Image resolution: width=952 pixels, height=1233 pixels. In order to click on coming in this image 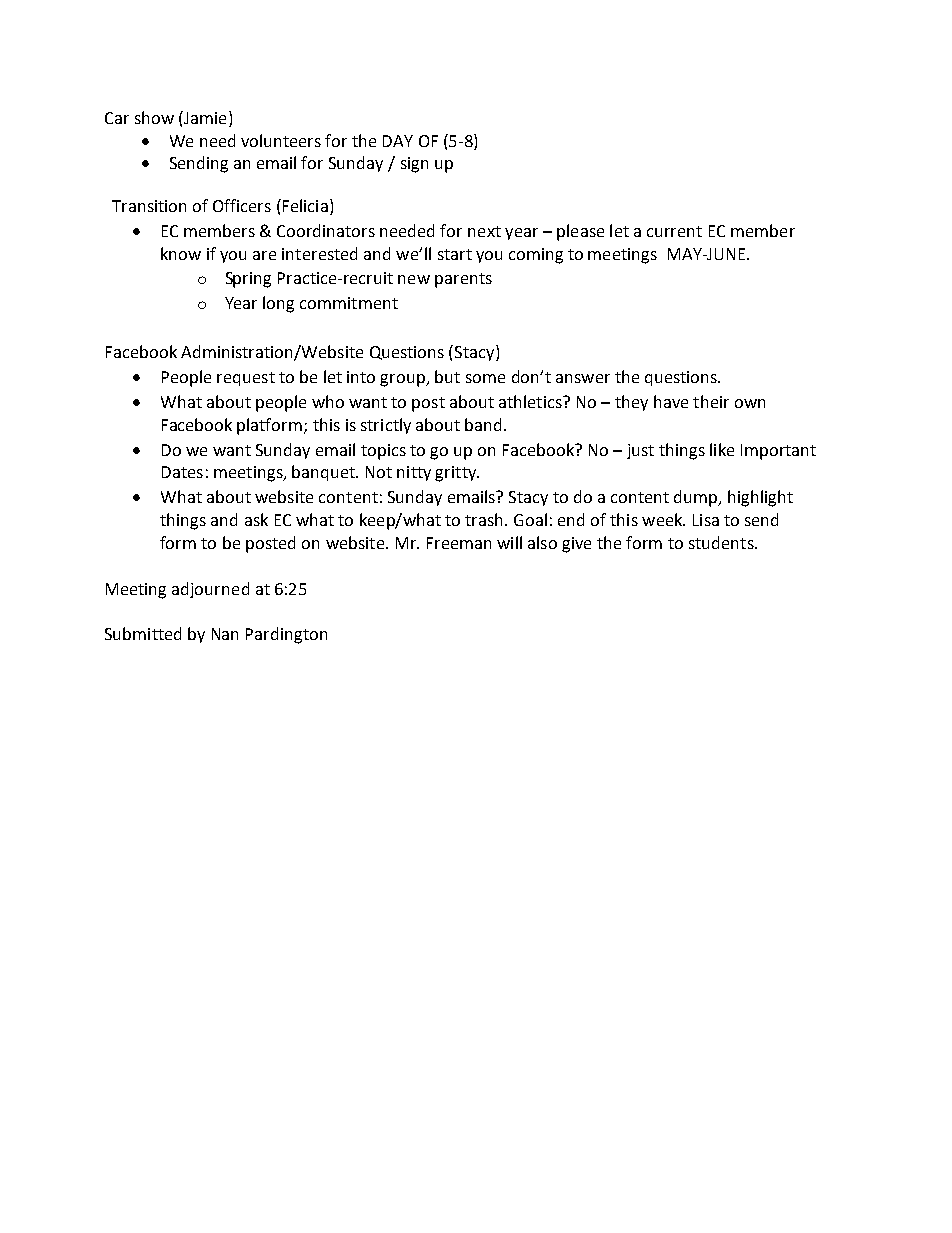, I will do `click(536, 256)`.
